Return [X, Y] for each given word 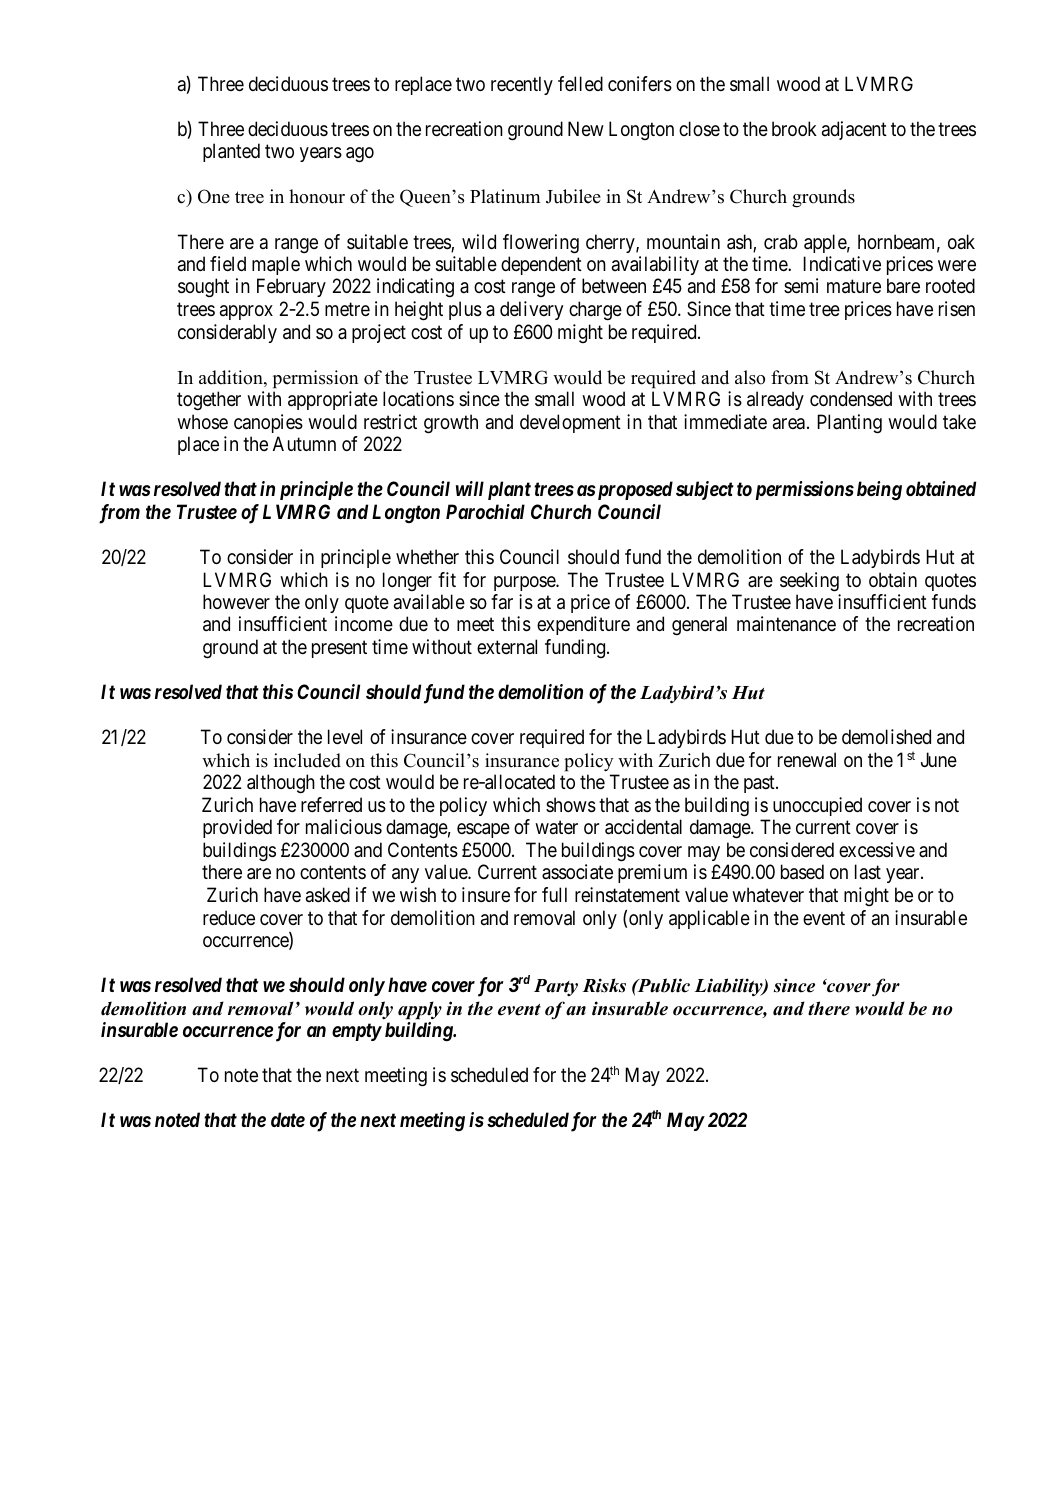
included [307, 760]
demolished [886, 737]
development [570, 423]
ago [360, 155]
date [288, 1119]
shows [571, 805]
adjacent [854, 130]
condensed [851, 398]
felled [580, 83]
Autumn [304, 443]
